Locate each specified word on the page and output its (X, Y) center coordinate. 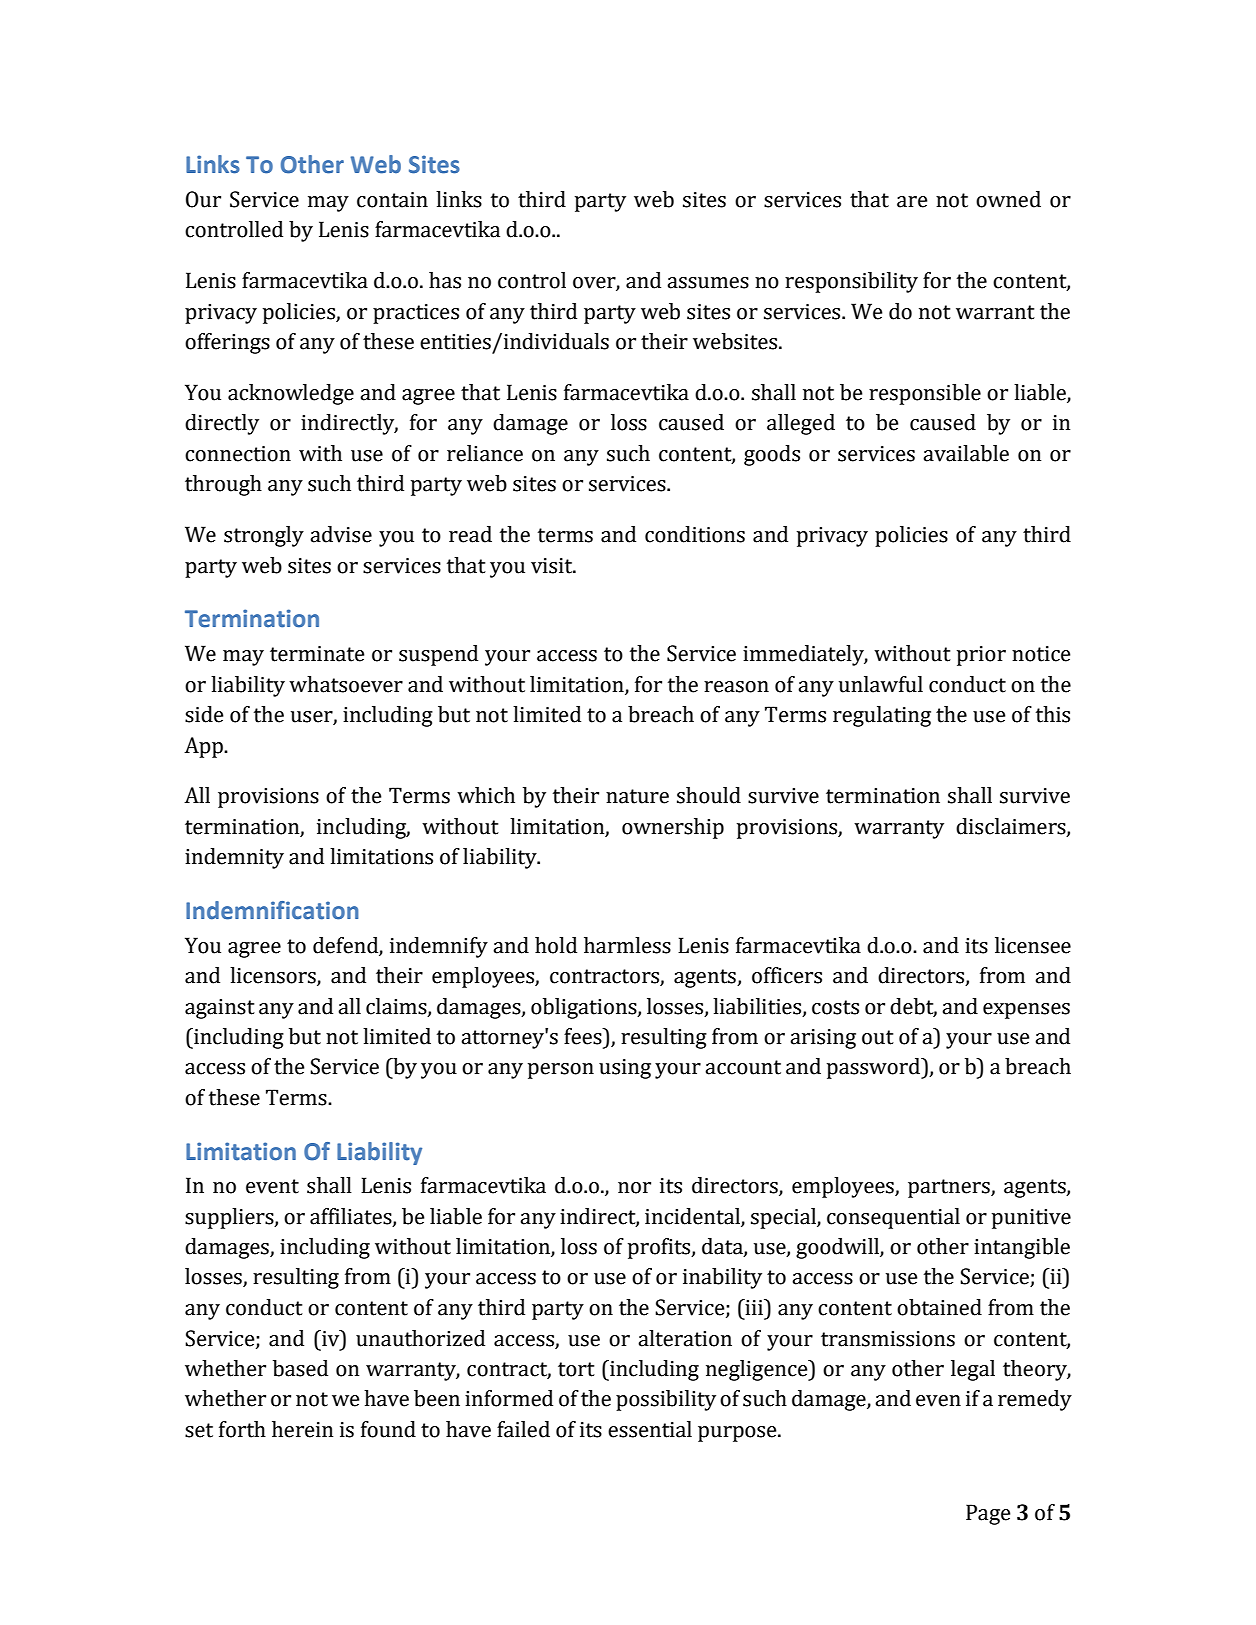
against (220, 1009)
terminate (317, 654)
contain (392, 200)
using (625, 1069)
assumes (708, 283)
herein (302, 1429)
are (912, 202)
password (875, 1068)
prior (981, 656)
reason (736, 687)
